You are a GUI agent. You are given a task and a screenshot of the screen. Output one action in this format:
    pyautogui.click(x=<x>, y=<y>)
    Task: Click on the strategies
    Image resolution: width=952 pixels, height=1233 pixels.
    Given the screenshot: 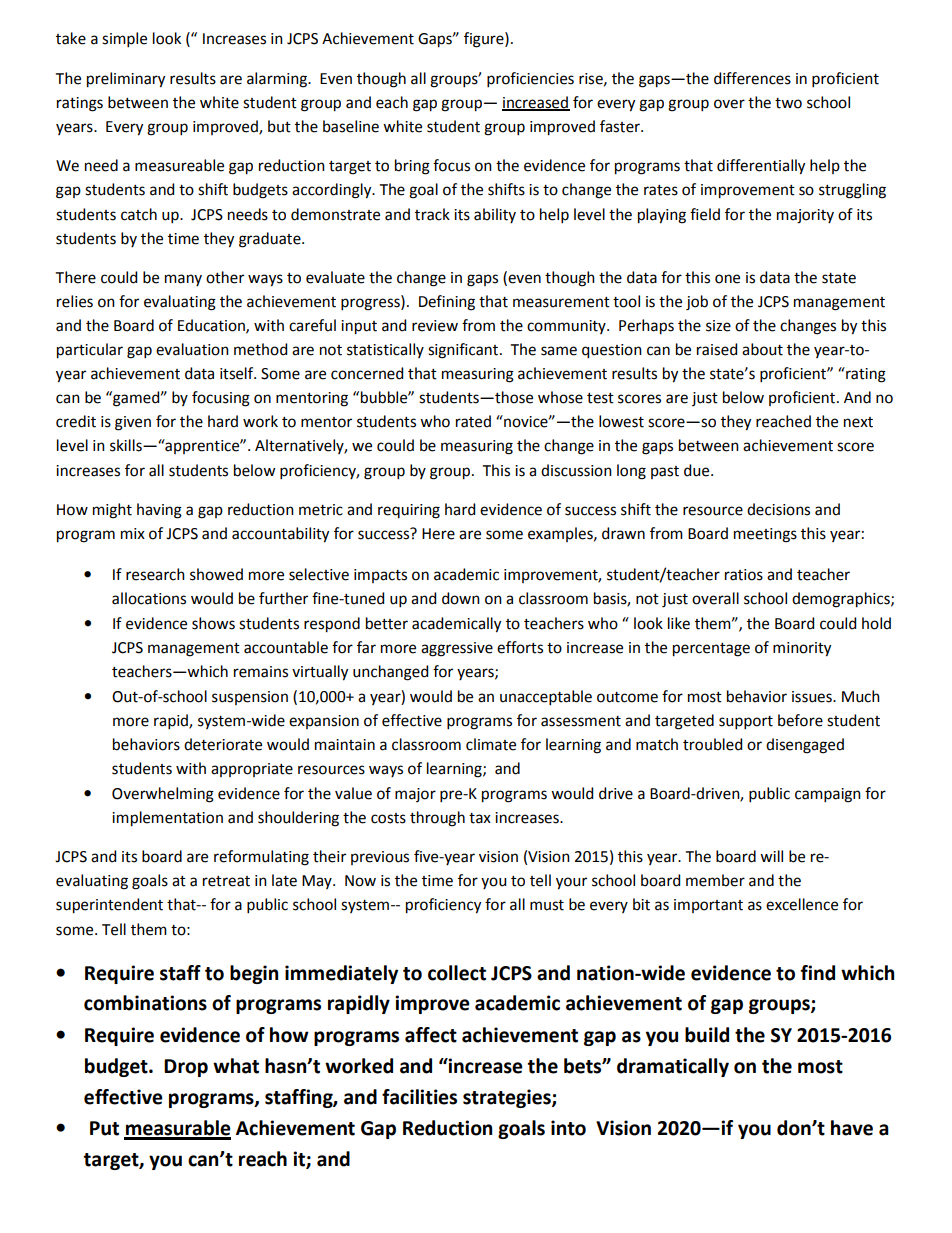 What is the action you would take?
    pyautogui.click(x=508, y=1098)
